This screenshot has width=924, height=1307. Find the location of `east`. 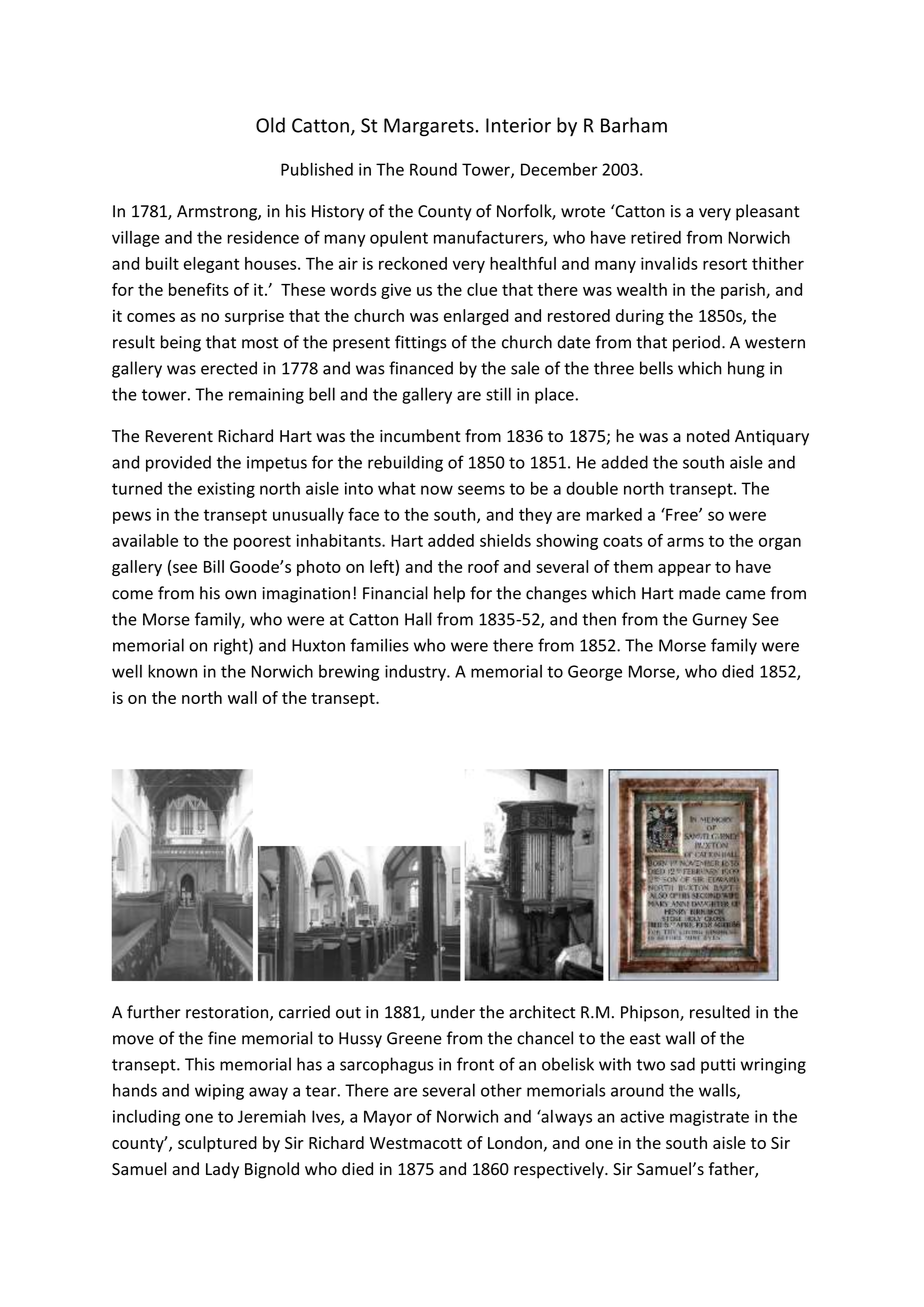

east is located at coordinates (645, 1039).
